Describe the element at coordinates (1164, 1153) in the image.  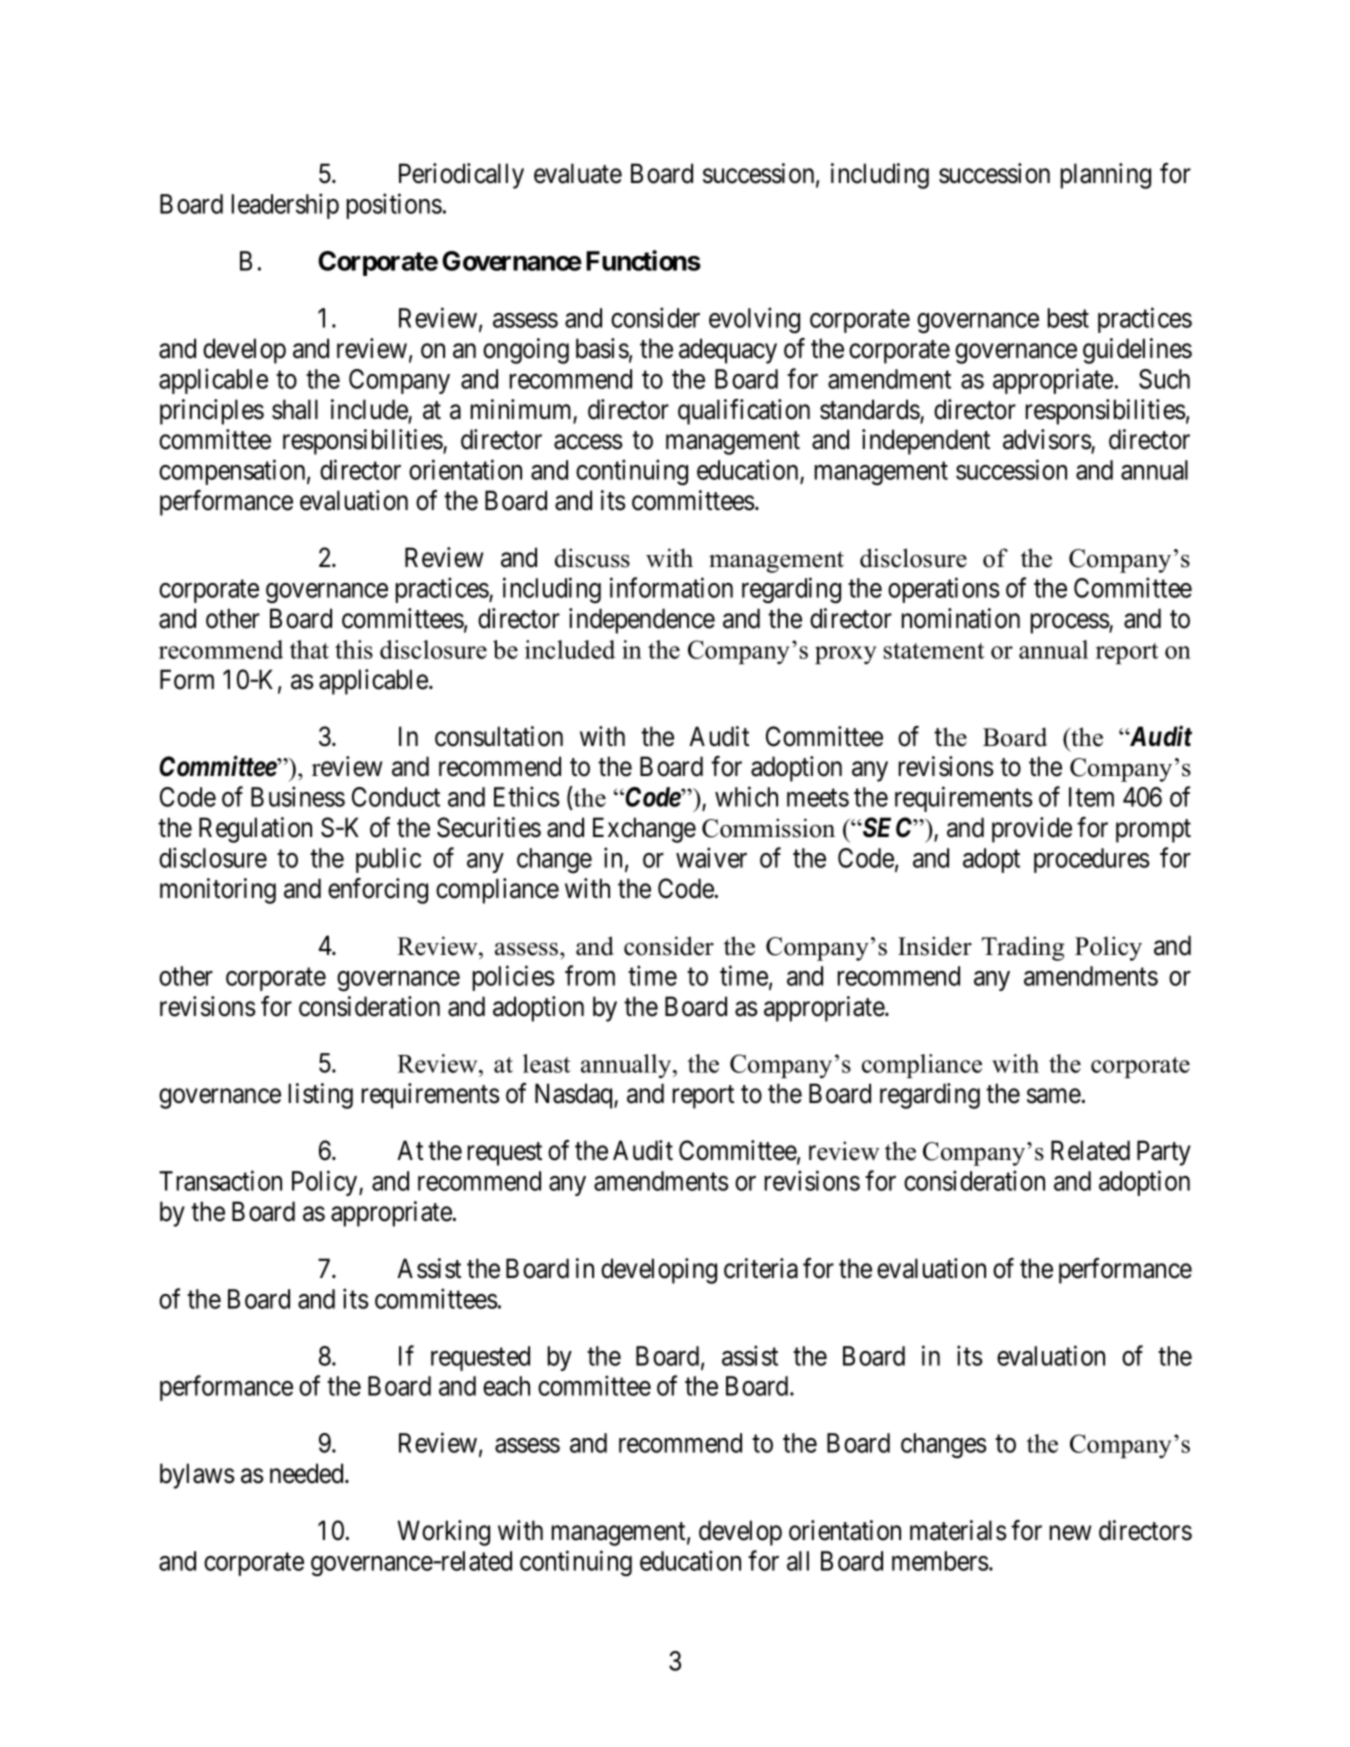
I see `Party` at that location.
